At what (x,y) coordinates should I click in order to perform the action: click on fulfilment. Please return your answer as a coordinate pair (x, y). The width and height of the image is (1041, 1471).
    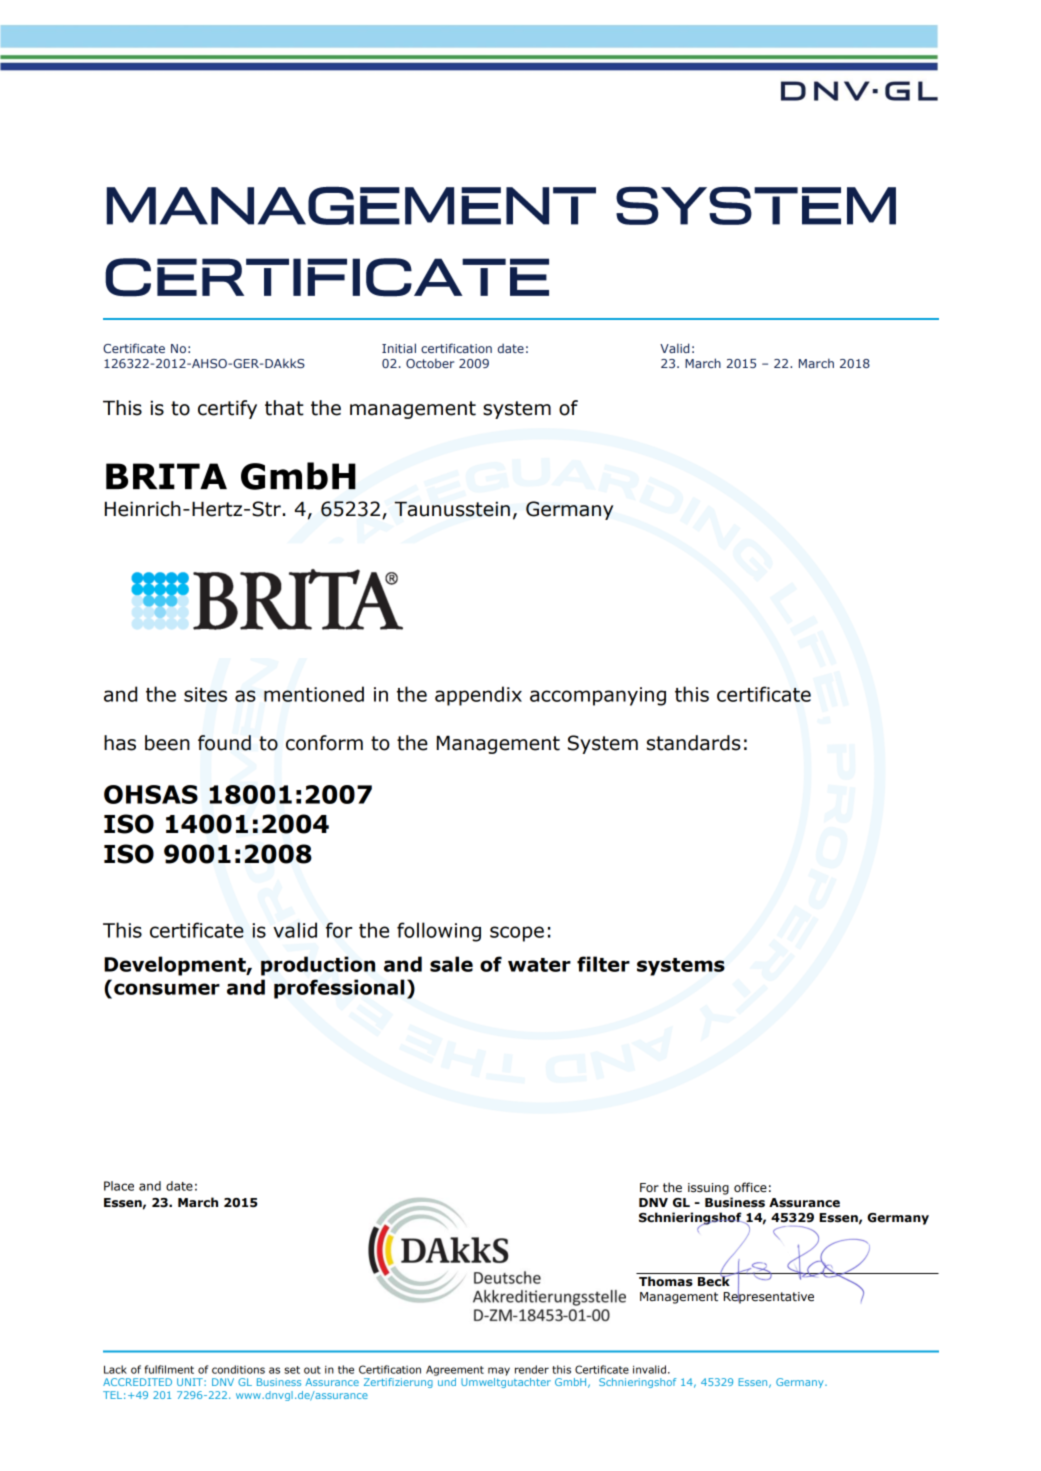
    Looking at the image, I should click on (169, 1369).
